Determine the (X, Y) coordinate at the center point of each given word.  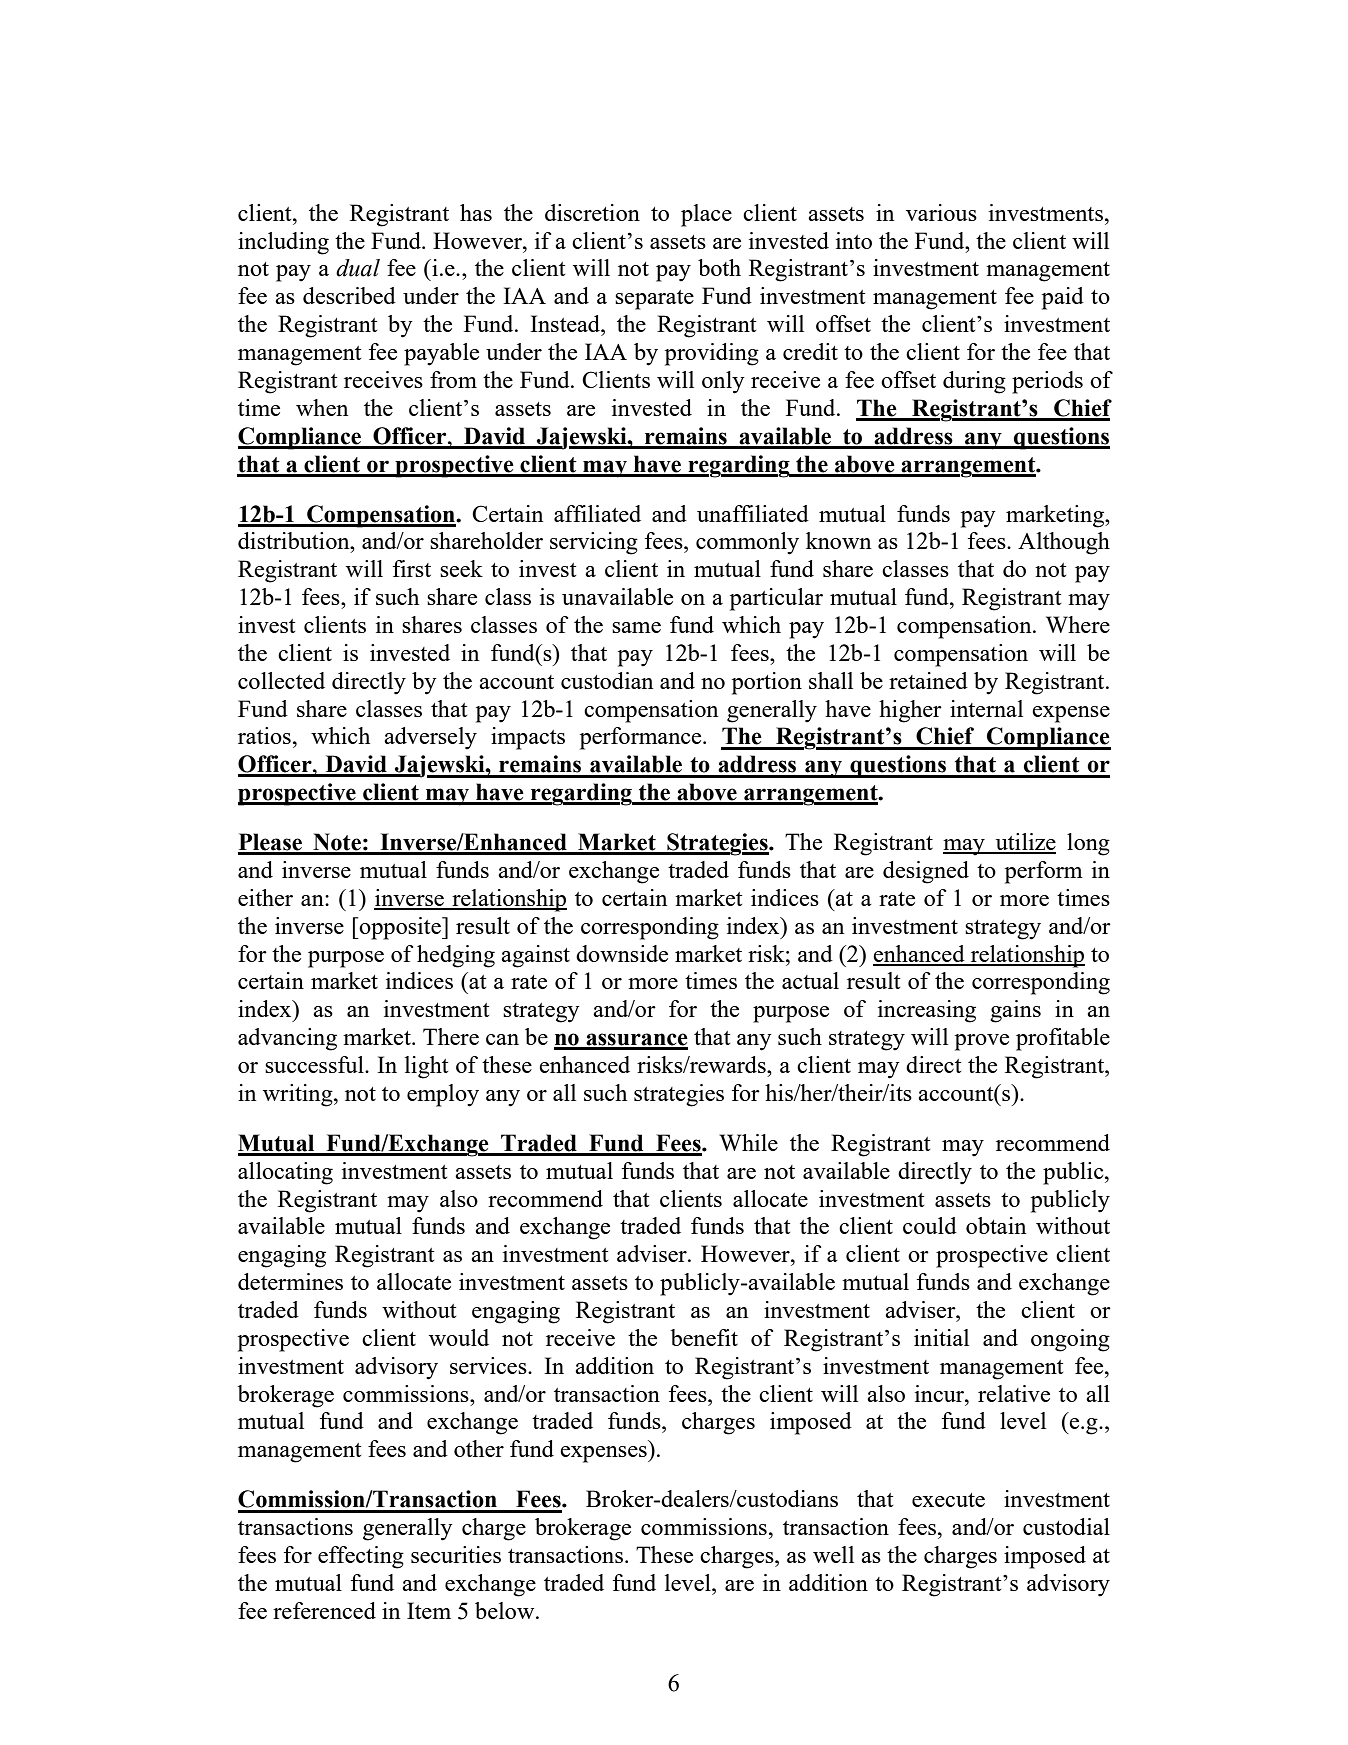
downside (622, 953)
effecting (361, 1557)
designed (926, 872)
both (719, 267)
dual (358, 268)
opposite (400, 928)
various (941, 212)
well (833, 1554)
